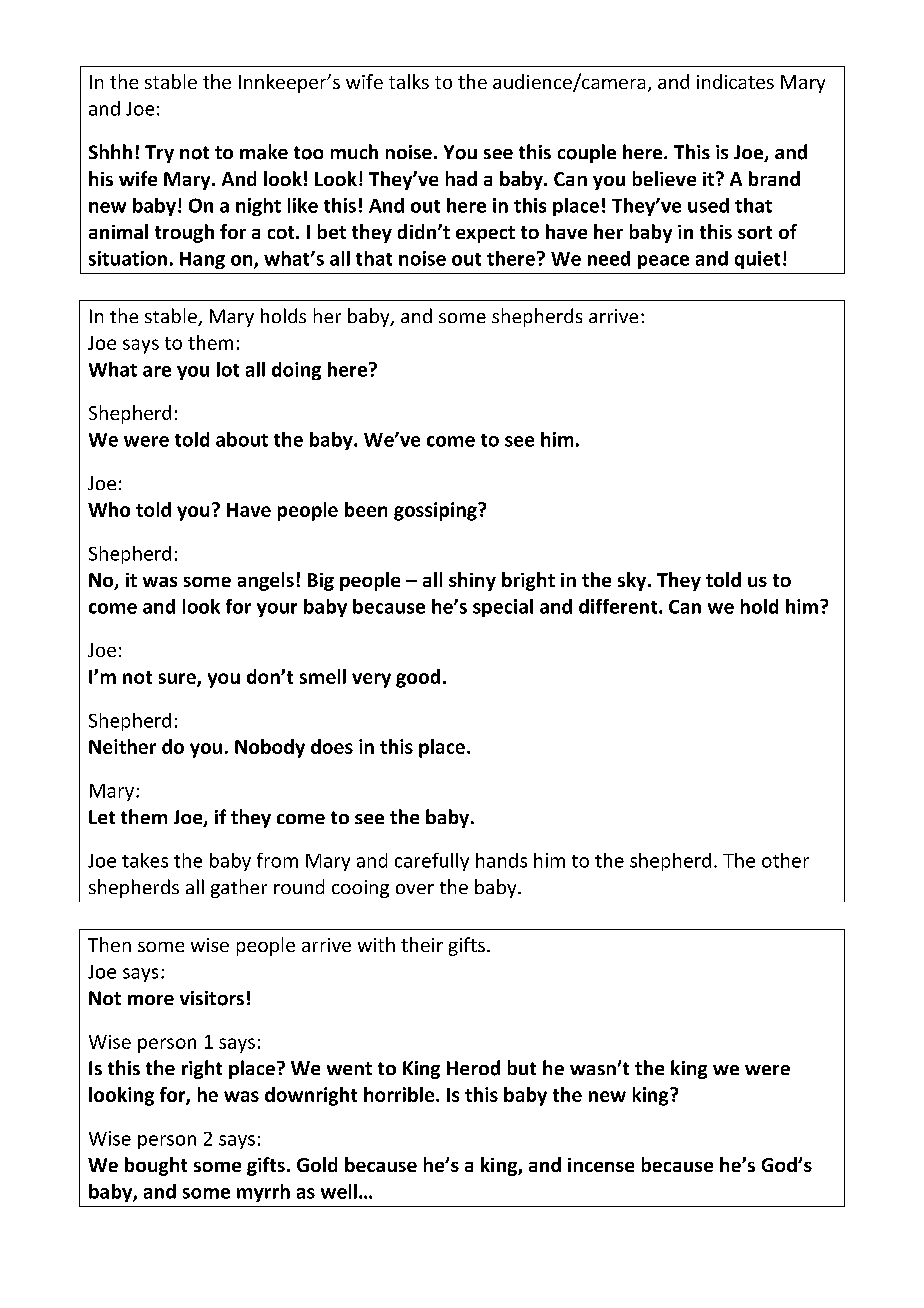  What do you see at coordinates (601, 1165) in the screenshot?
I see `incense` at bounding box center [601, 1165].
